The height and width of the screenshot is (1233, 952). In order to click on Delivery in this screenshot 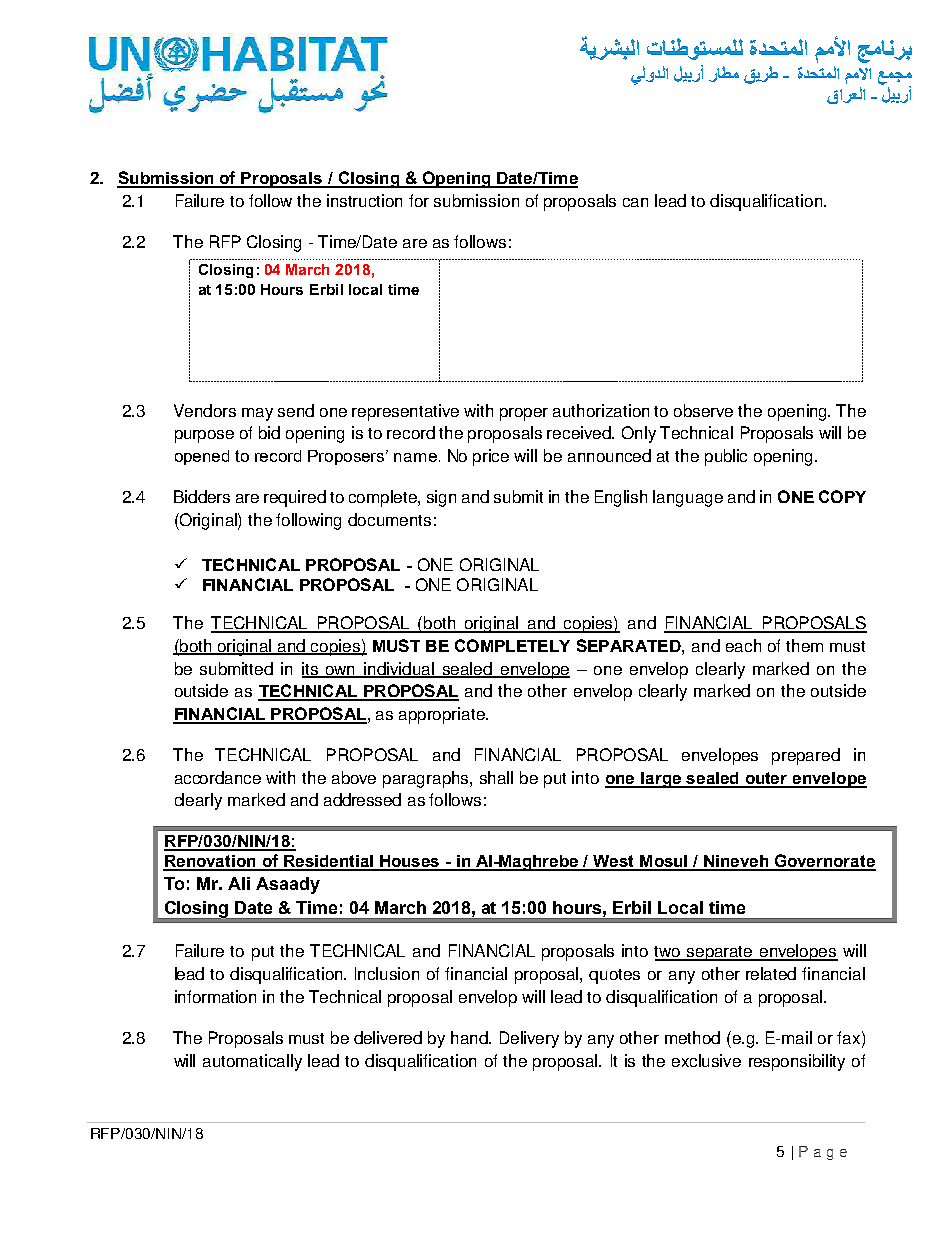, I will do `click(529, 1039)`.
